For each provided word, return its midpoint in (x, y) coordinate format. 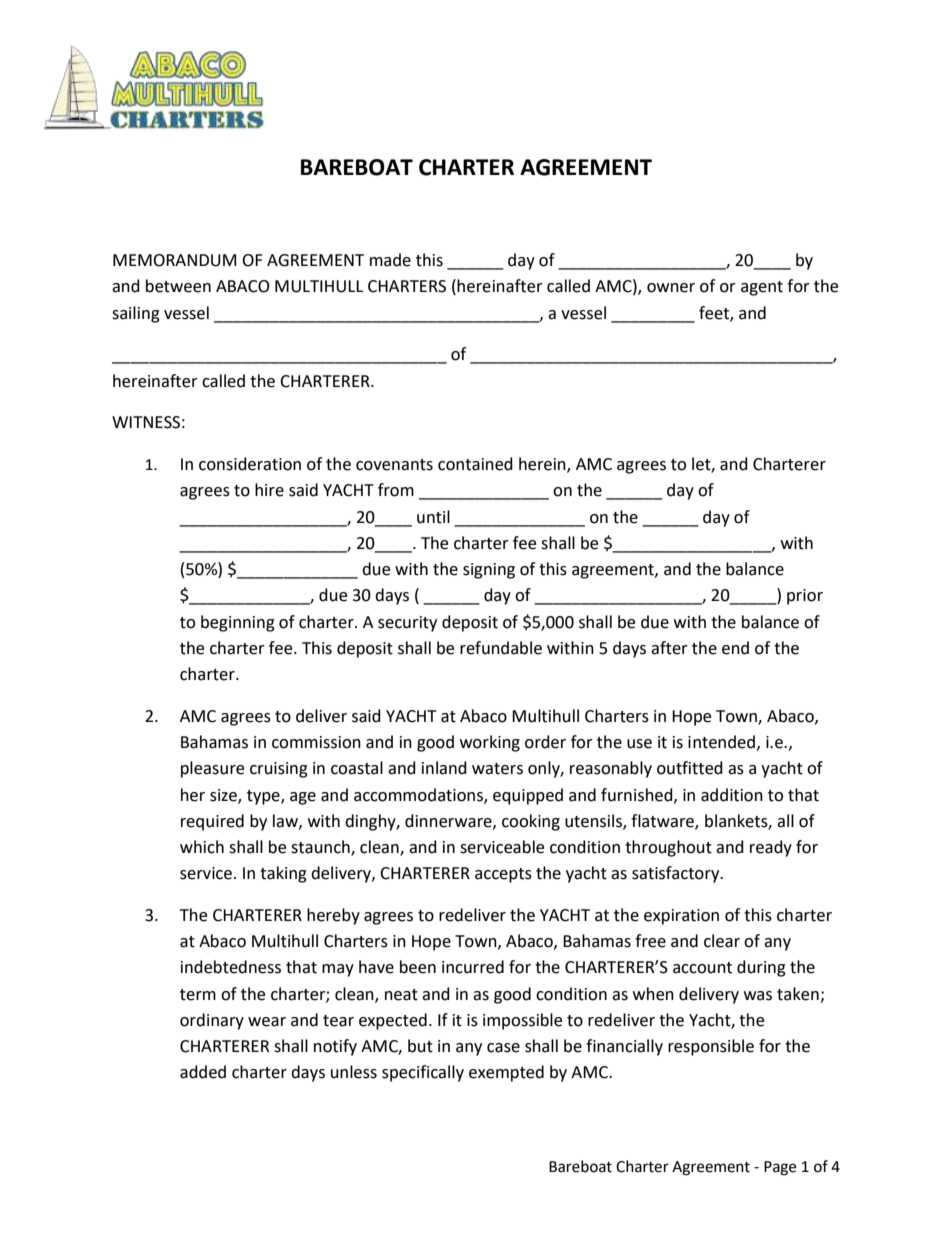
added (203, 1072)
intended (721, 742)
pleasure (212, 769)
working (490, 743)
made (390, 260)
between (178, 286)
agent (762, 288)
